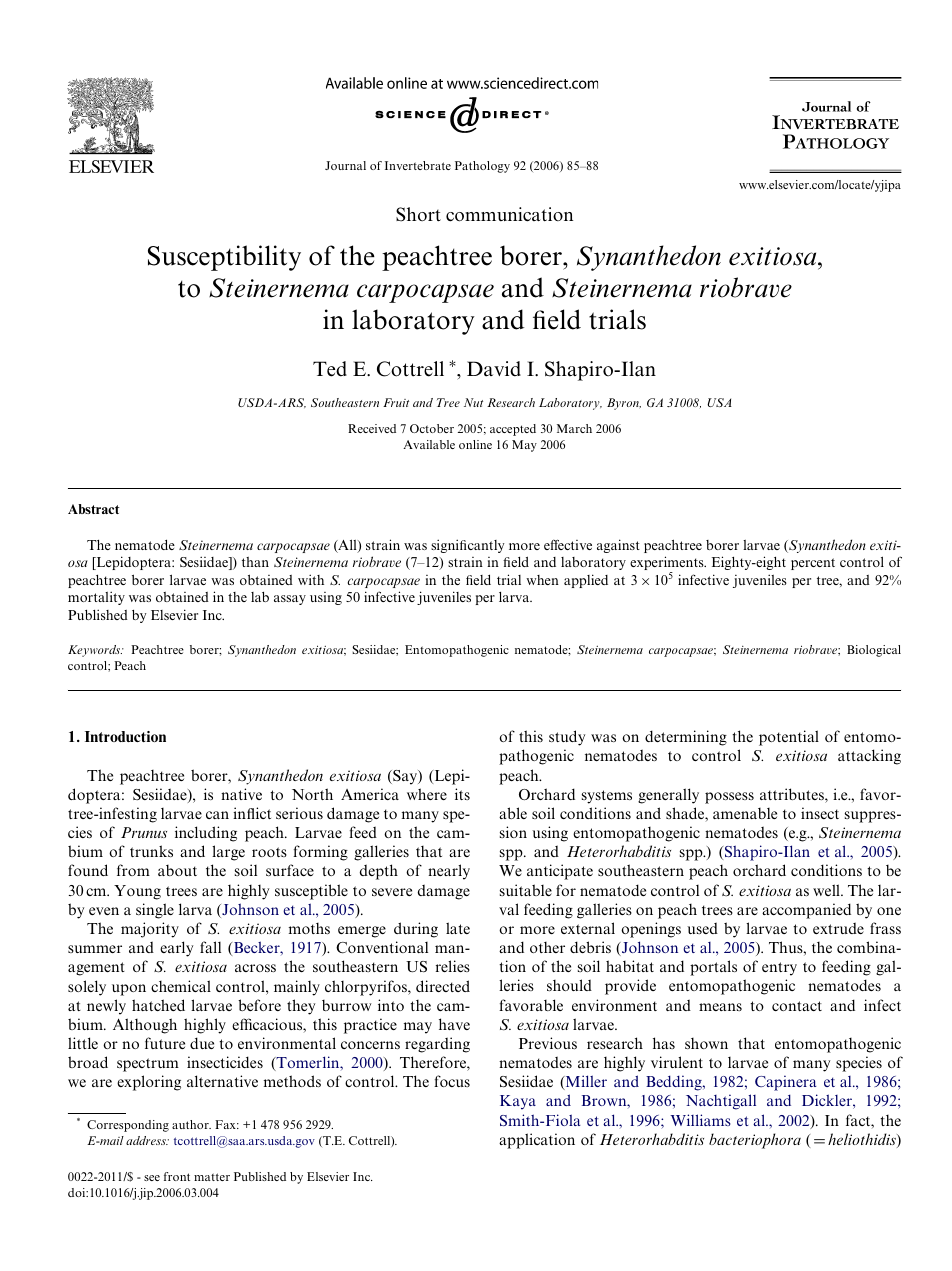 This document has width=952, height=1271. I want to click on David, so click(494, 369).
